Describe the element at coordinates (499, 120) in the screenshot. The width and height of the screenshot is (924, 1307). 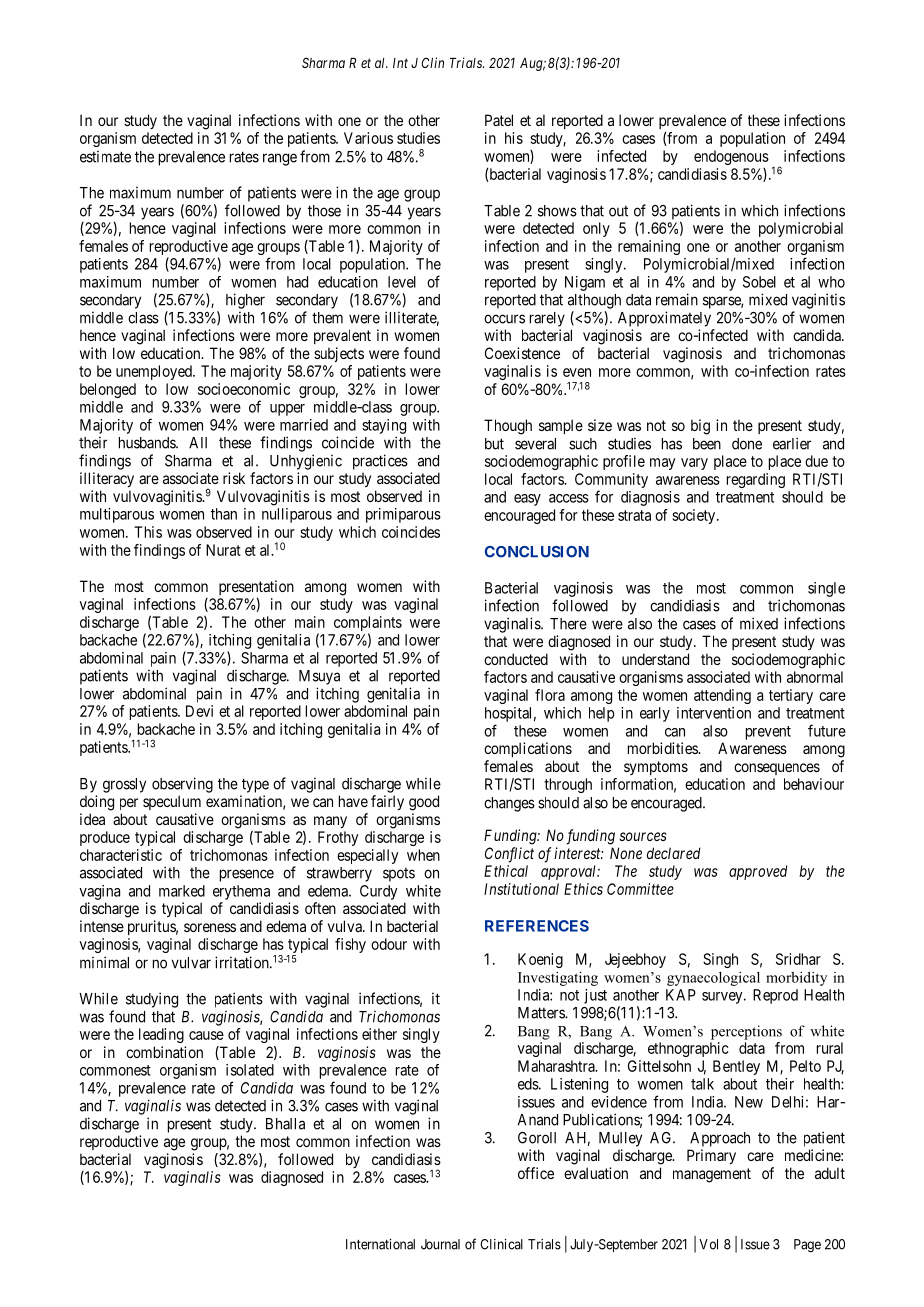
I see `Patel` at that location.
